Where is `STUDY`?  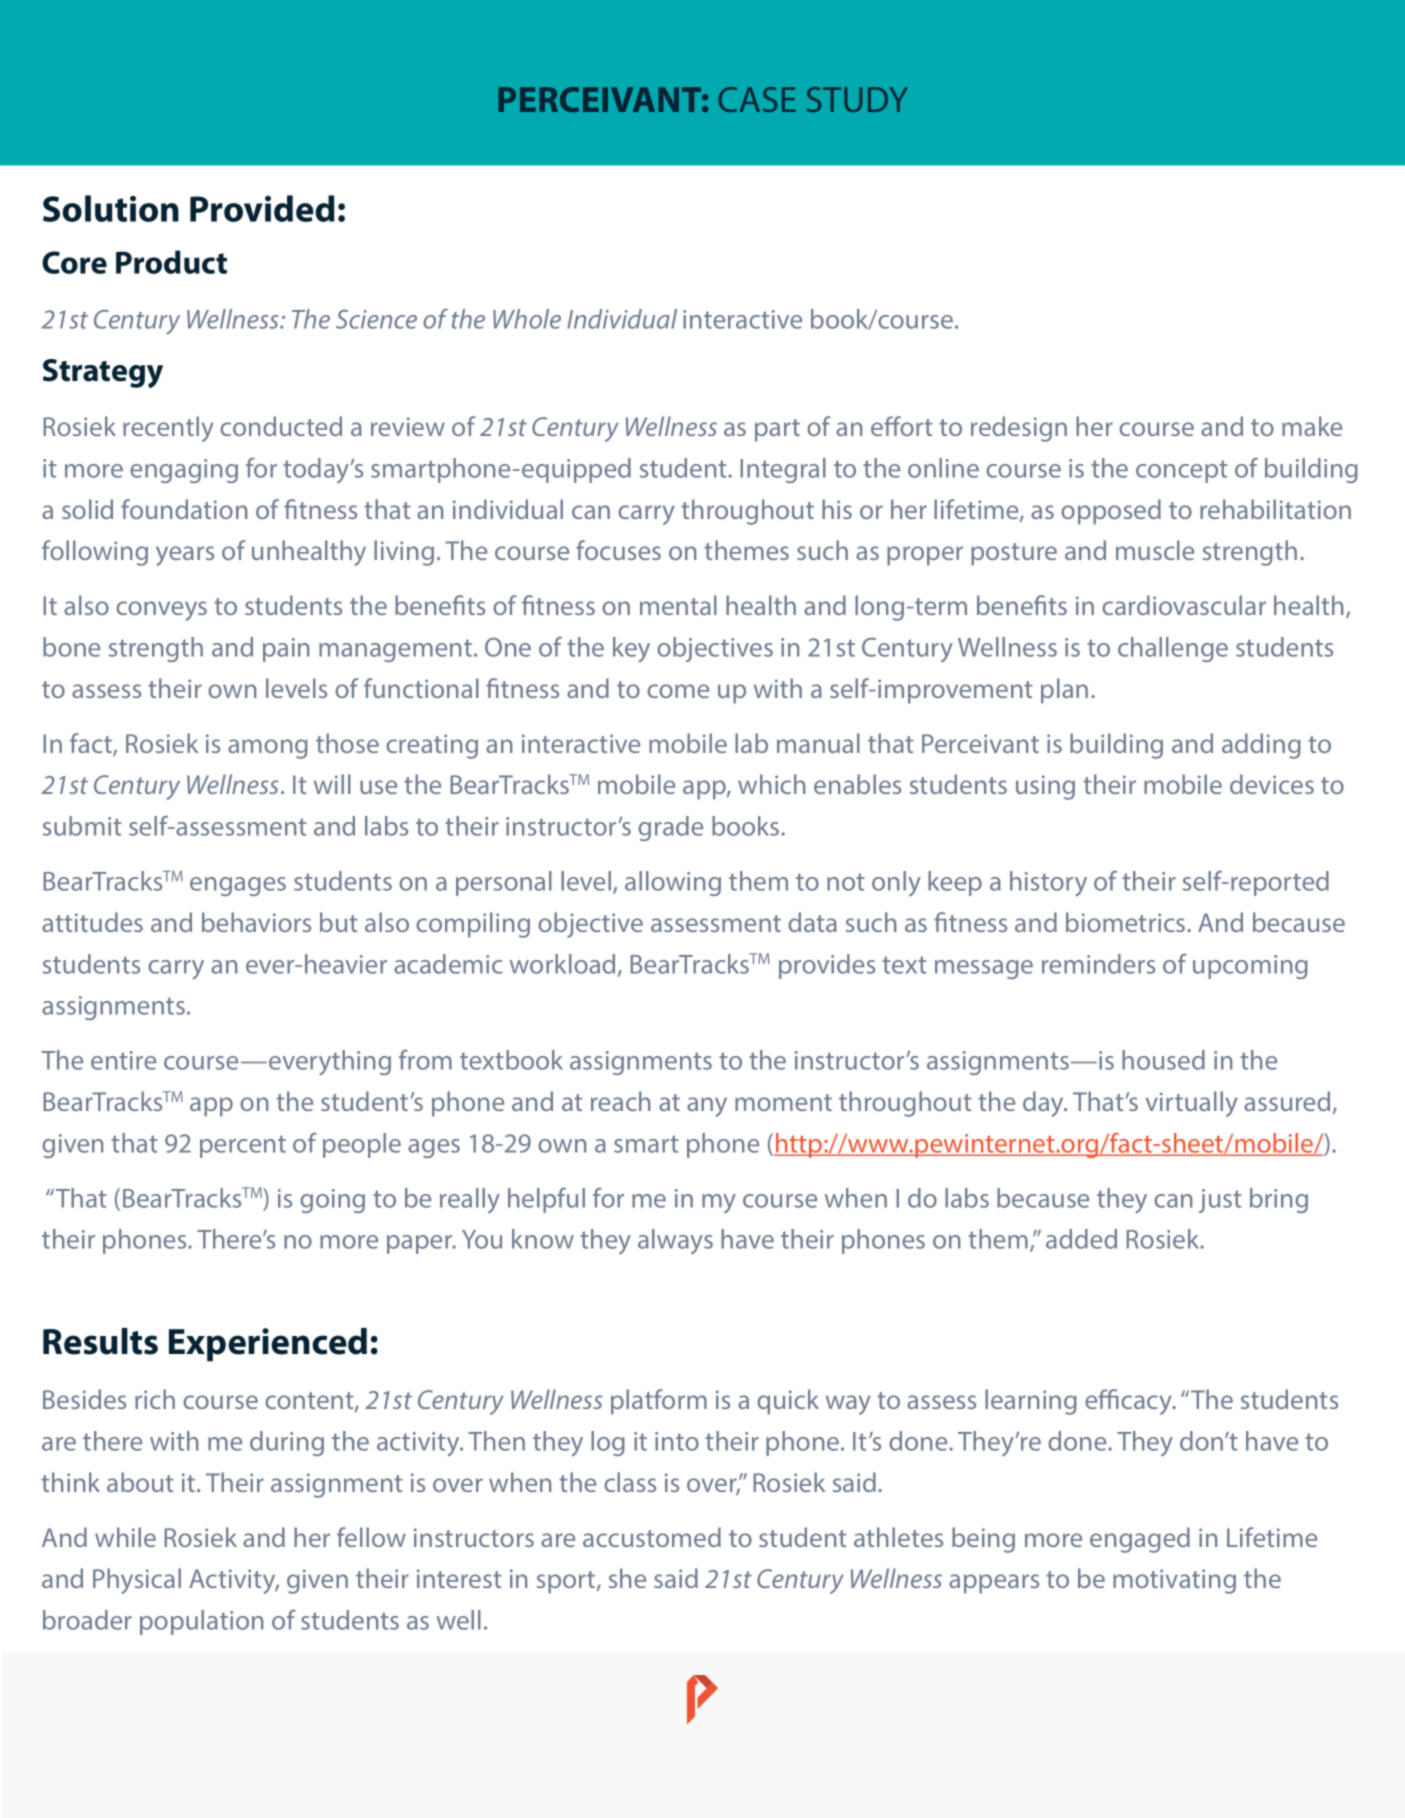 STUDY is located at coordinates (857, 99).
